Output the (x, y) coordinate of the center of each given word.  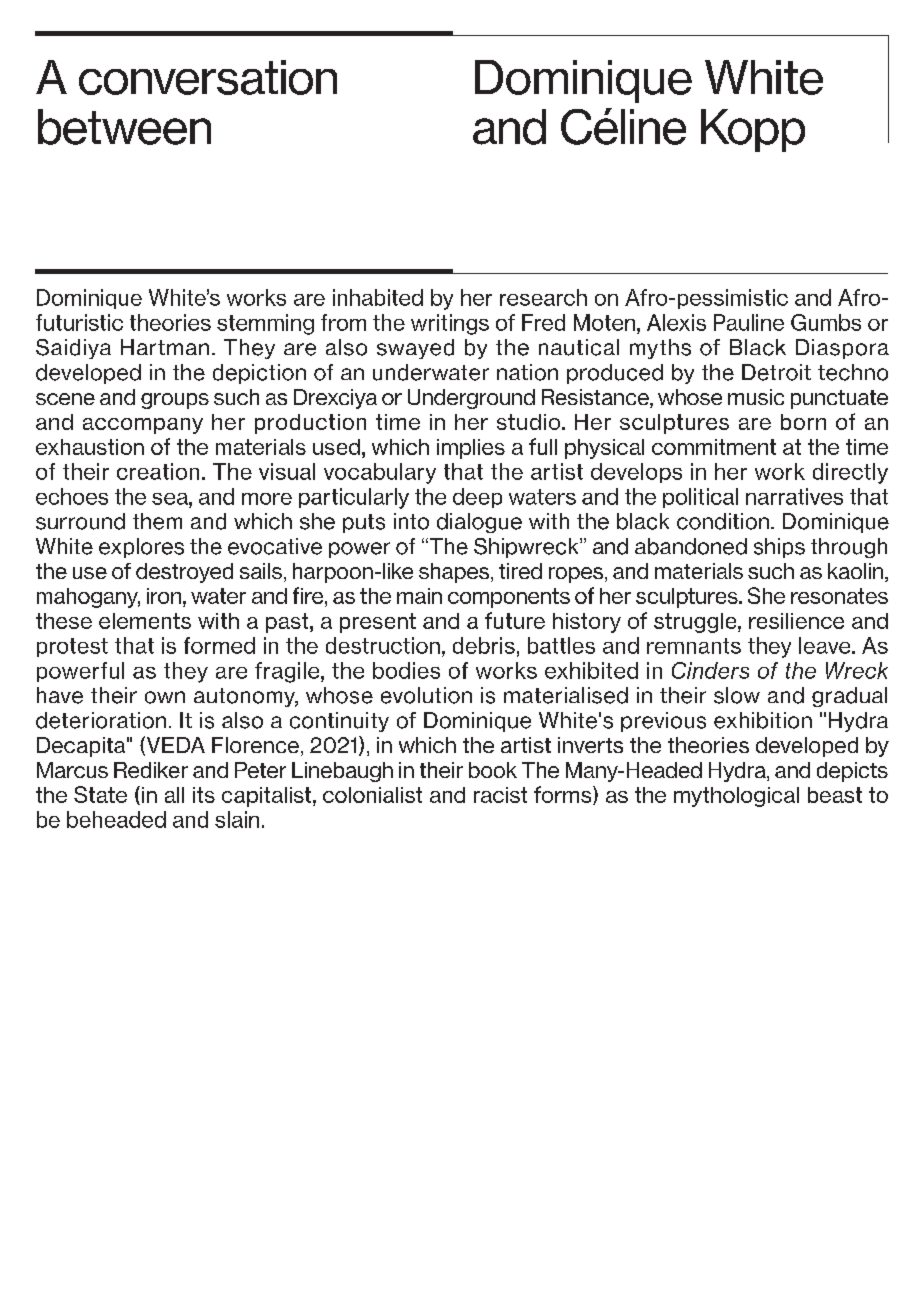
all (174, 795)
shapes (455, 573)
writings (450, 324)
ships (779, 548)
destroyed (184, 573)
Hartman (165, 347)
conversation (208, 77)
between (124, 127)
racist (500, 795)
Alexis (676, 322)
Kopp (753, 130)
